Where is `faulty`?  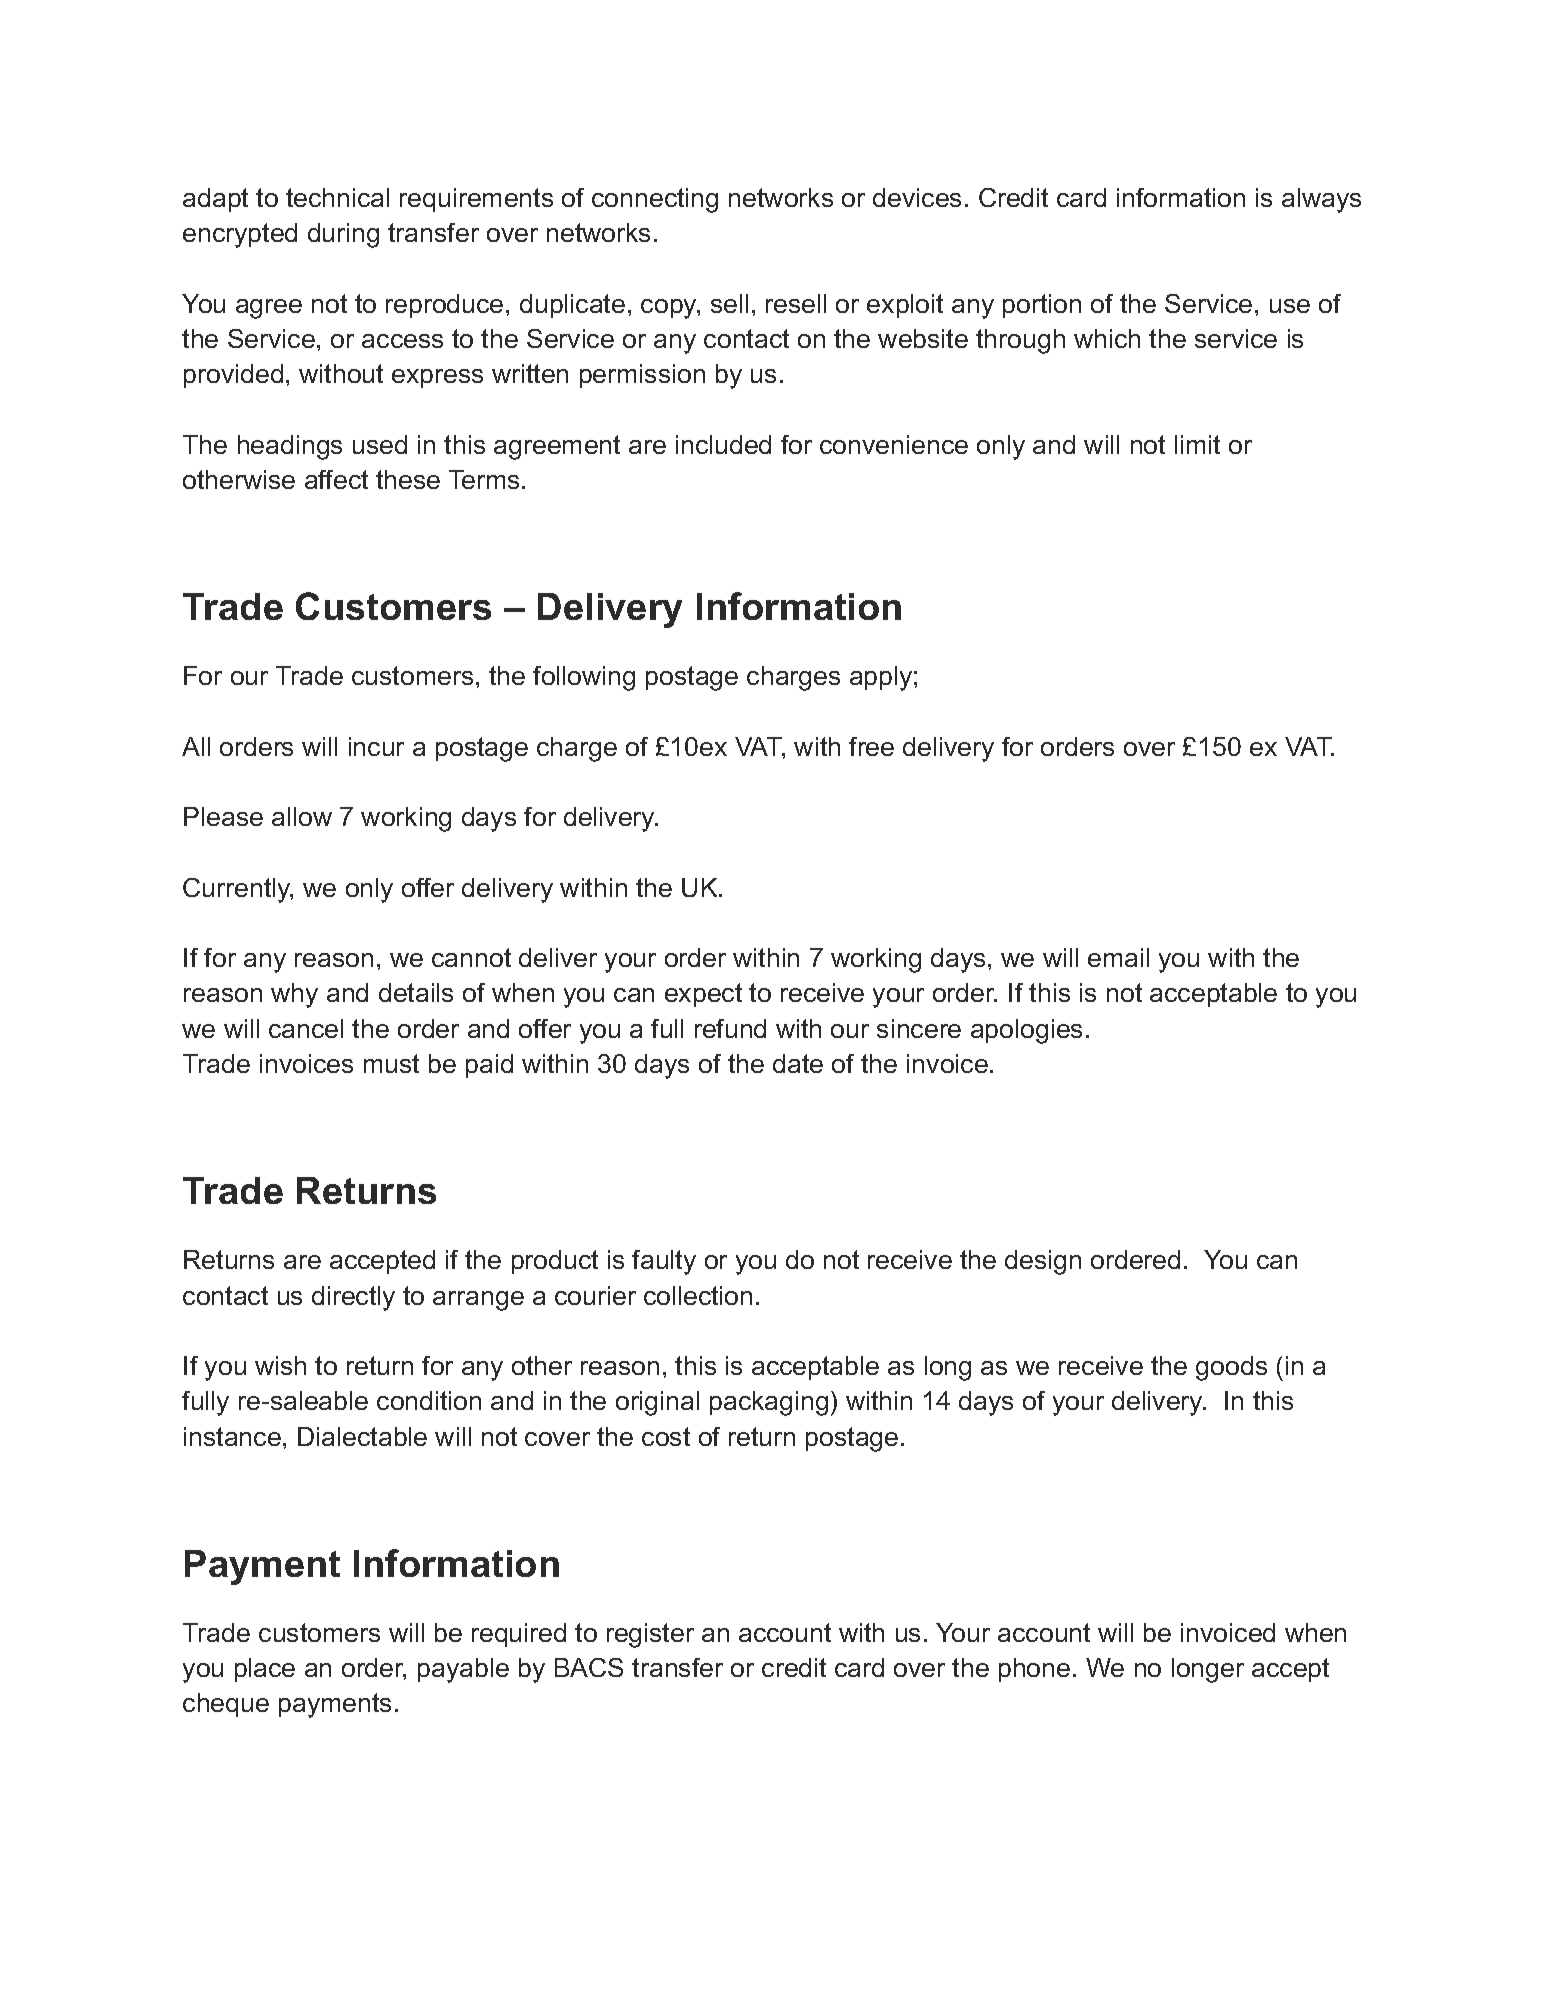 faulty is located at coordinates (664, 1262).
